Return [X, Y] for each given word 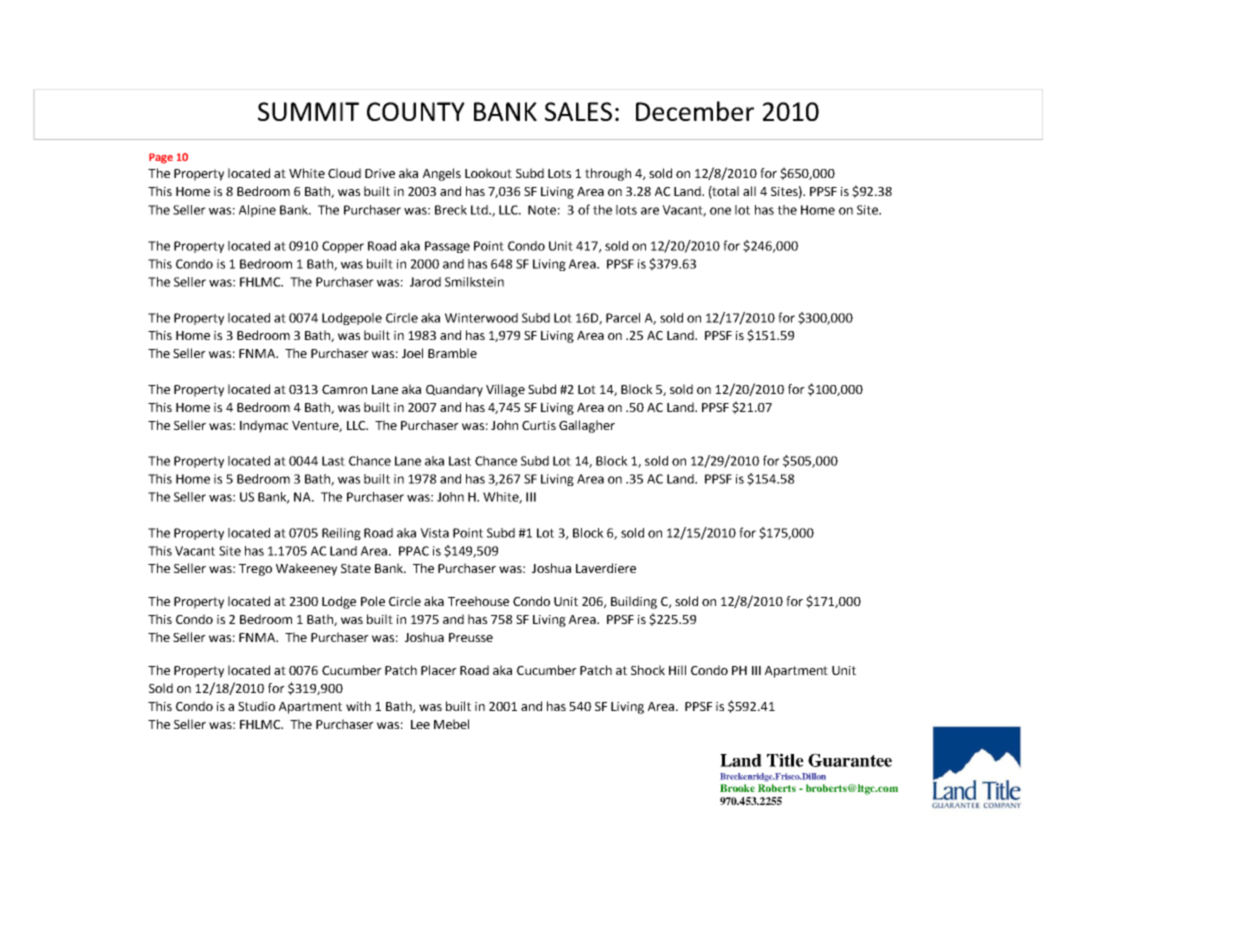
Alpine [257, 211]
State [356, 568]
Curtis [539, 425]
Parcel [623, 318]
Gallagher [587, 426]
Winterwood [481, 318]
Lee [420, 724]
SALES [578, 111]
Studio [256, 706]
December [695, 111]
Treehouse [478, 601]
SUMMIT [308, 111]
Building [634, 602]
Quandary [454, 390]
